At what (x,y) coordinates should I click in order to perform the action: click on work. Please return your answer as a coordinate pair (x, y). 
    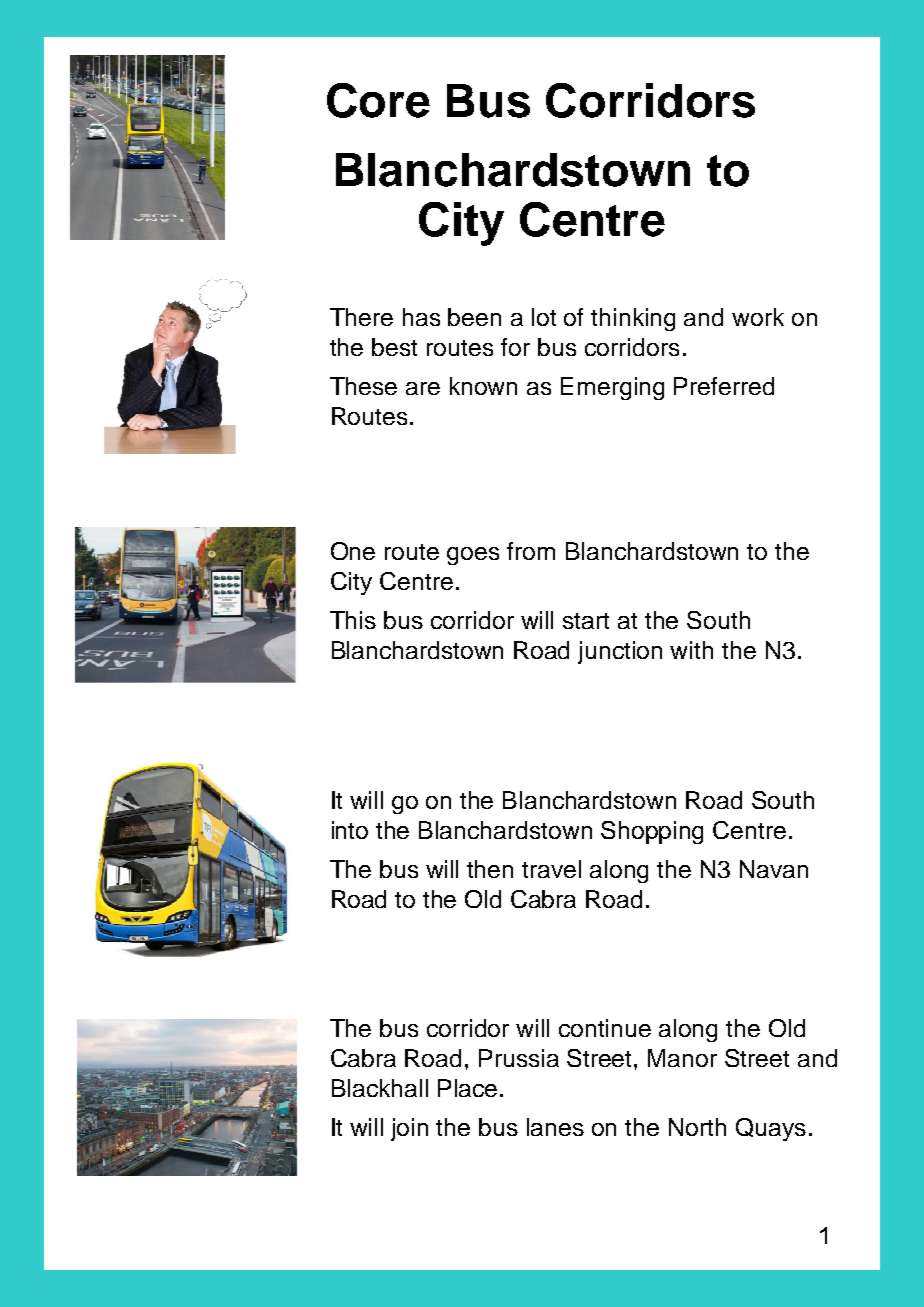
    Looking at the image, I should click on (758, 317).
